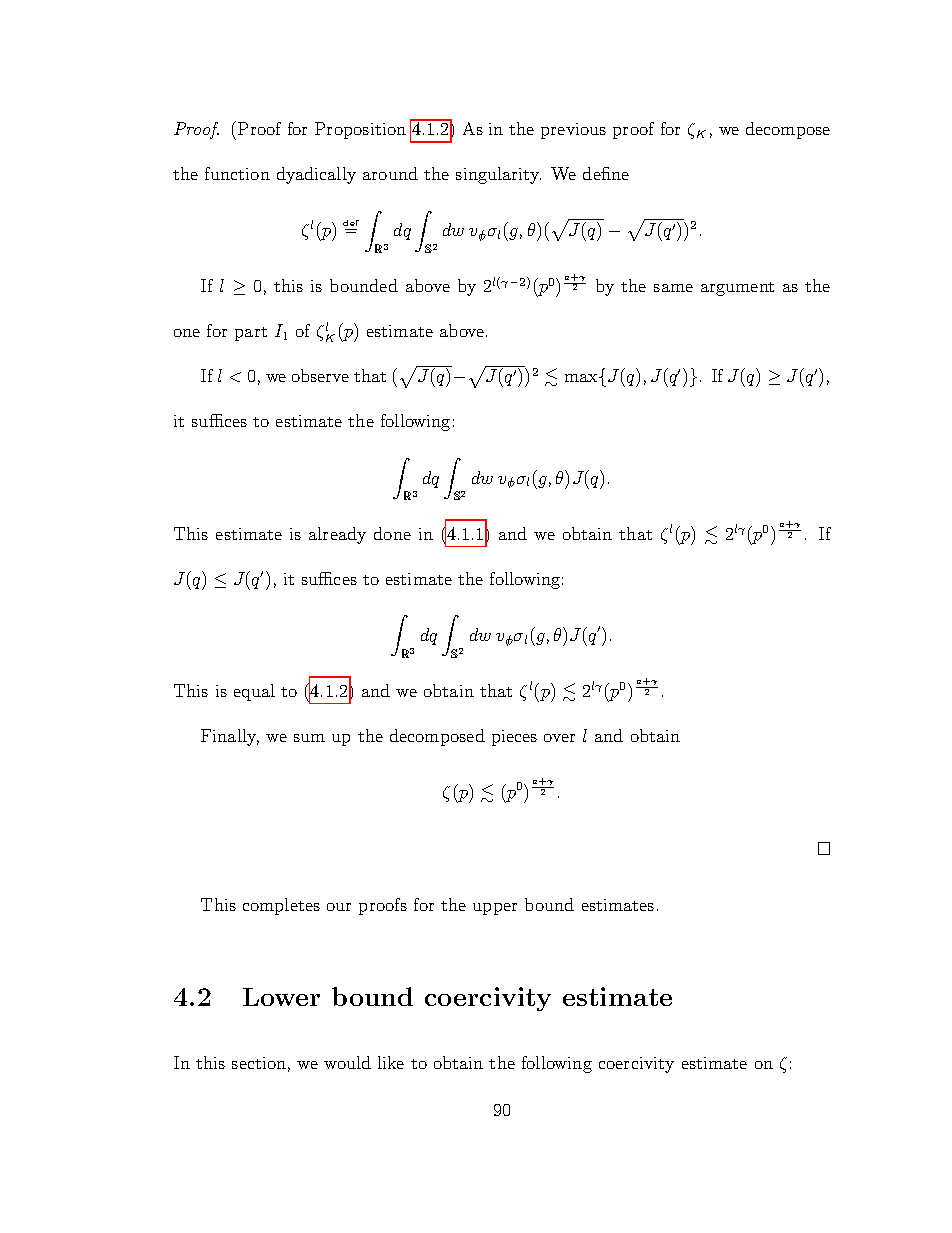 This screenshot has height=1233, width=952. I want to click on already, so click(337, 535).
